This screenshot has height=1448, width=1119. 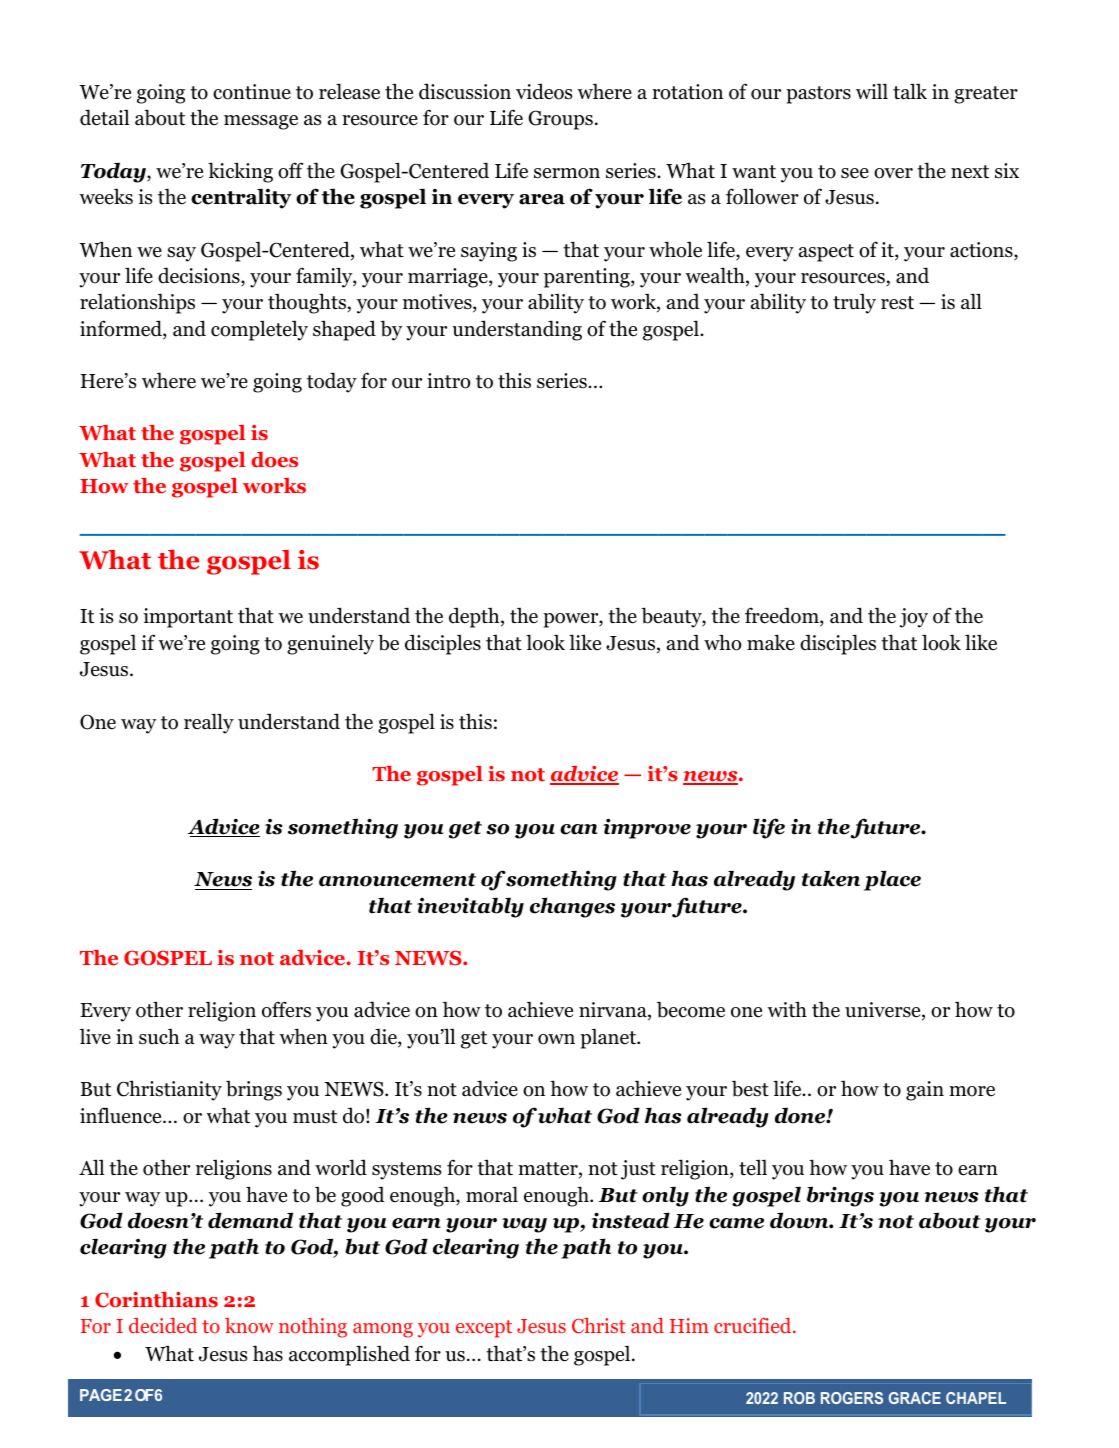 I want to click on joy, so click(x=914, y=618).
